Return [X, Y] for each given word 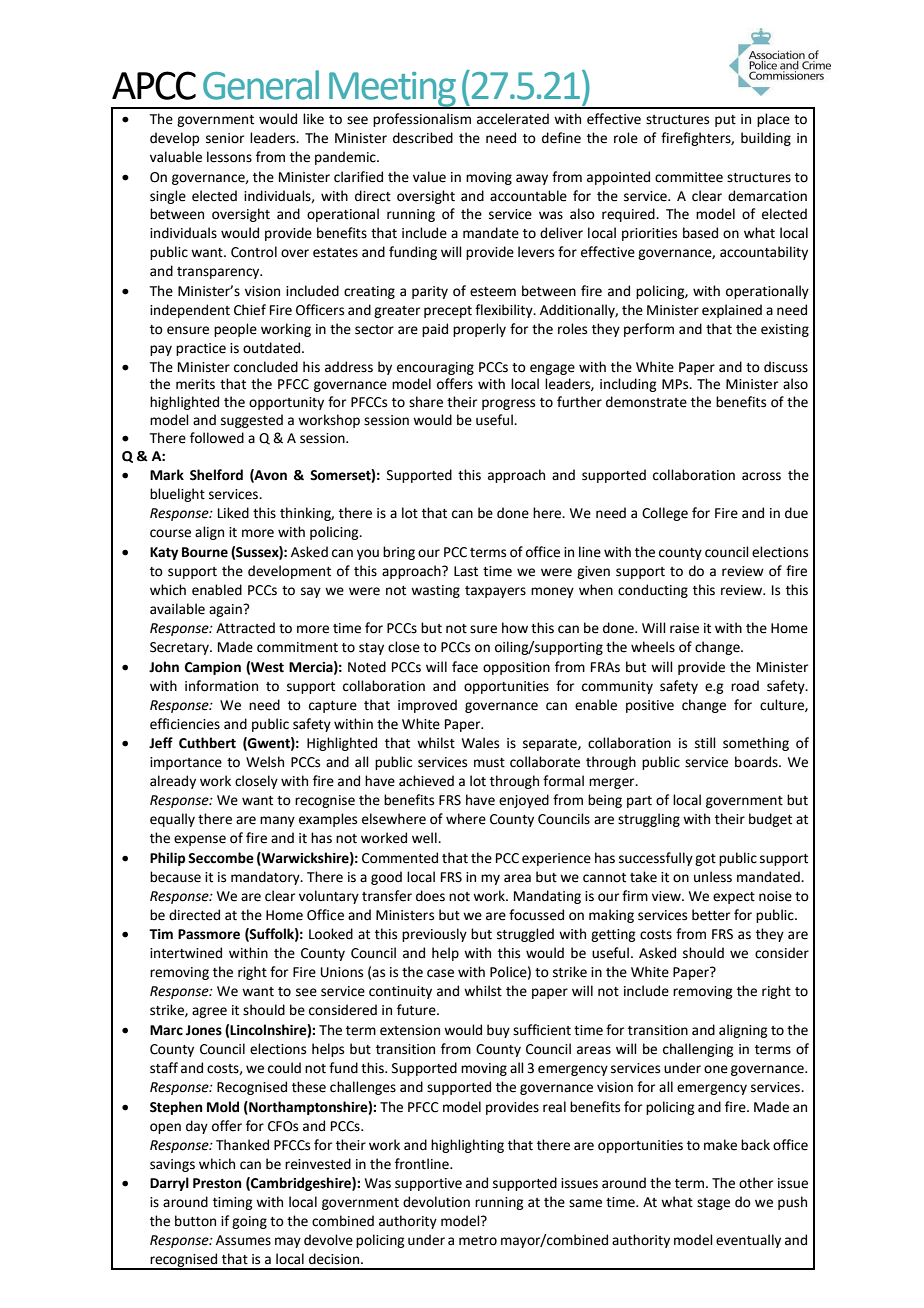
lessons [229, 157]
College [665, 514]
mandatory [266, 878]
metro [478, 1241]
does [430, 896]
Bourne [205, 552]
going [249, 1222]
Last [466, 571]
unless [713, 877]
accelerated [513, 119]
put [725, 121]
